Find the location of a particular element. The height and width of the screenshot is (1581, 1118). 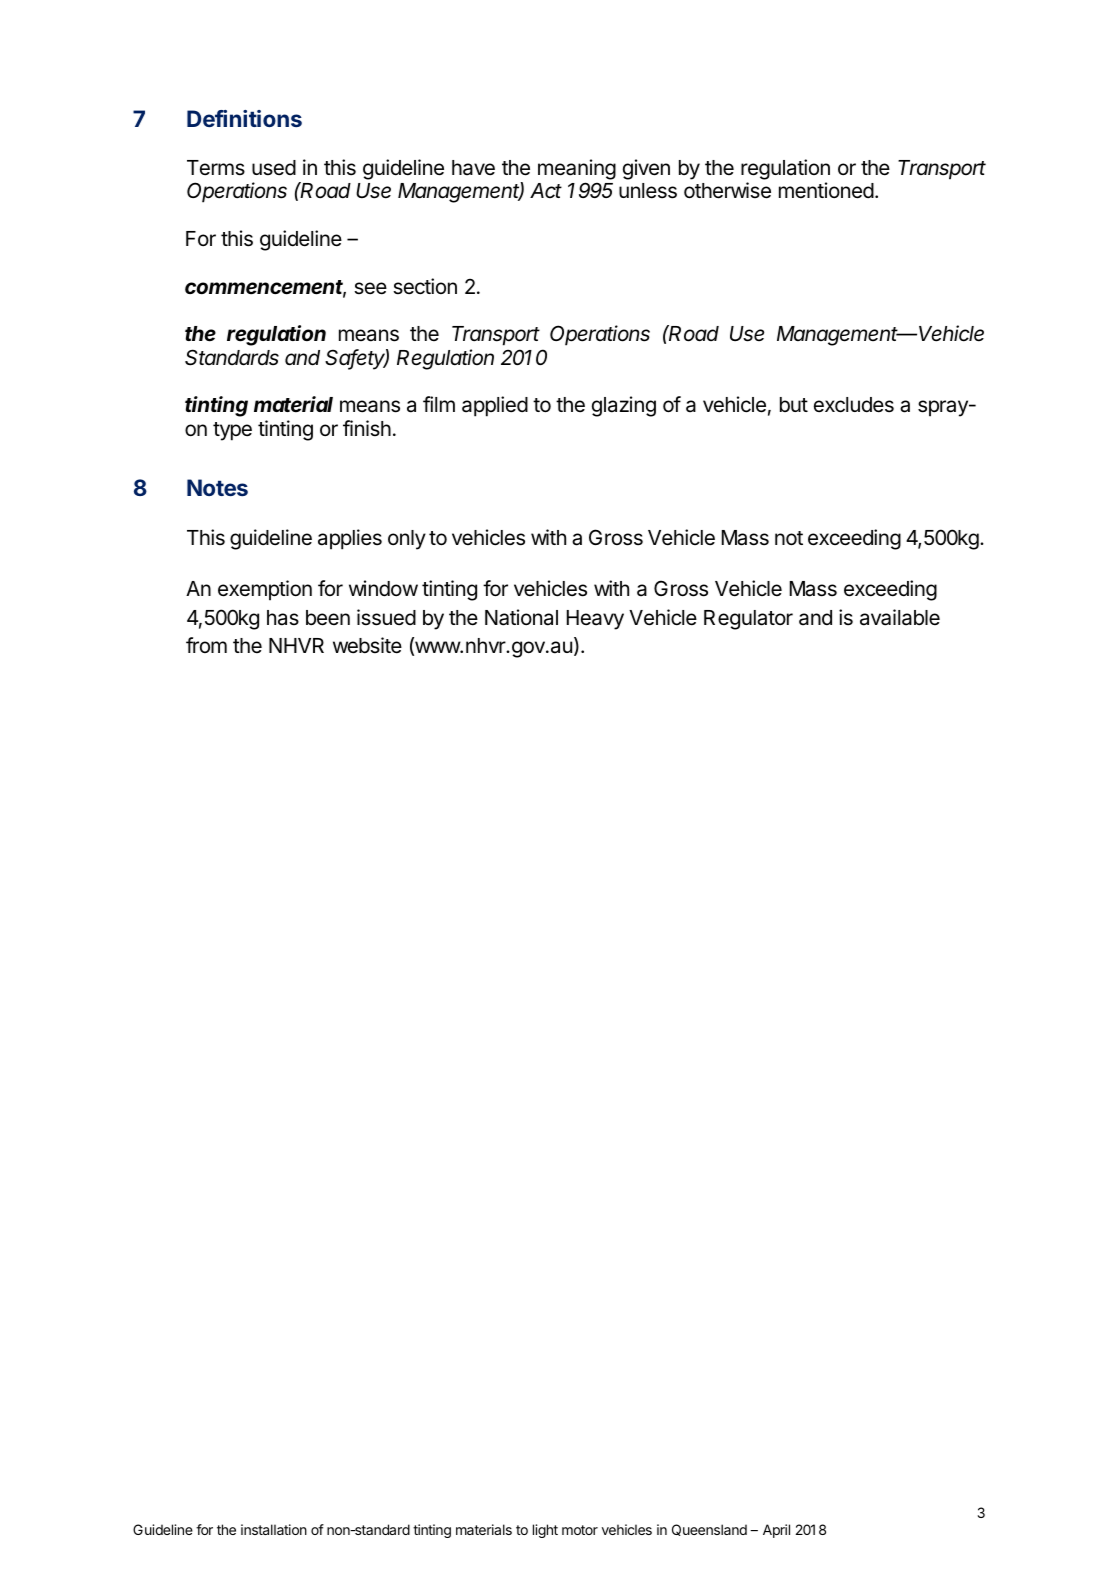

installation is located at coordinates (274, 1529).
